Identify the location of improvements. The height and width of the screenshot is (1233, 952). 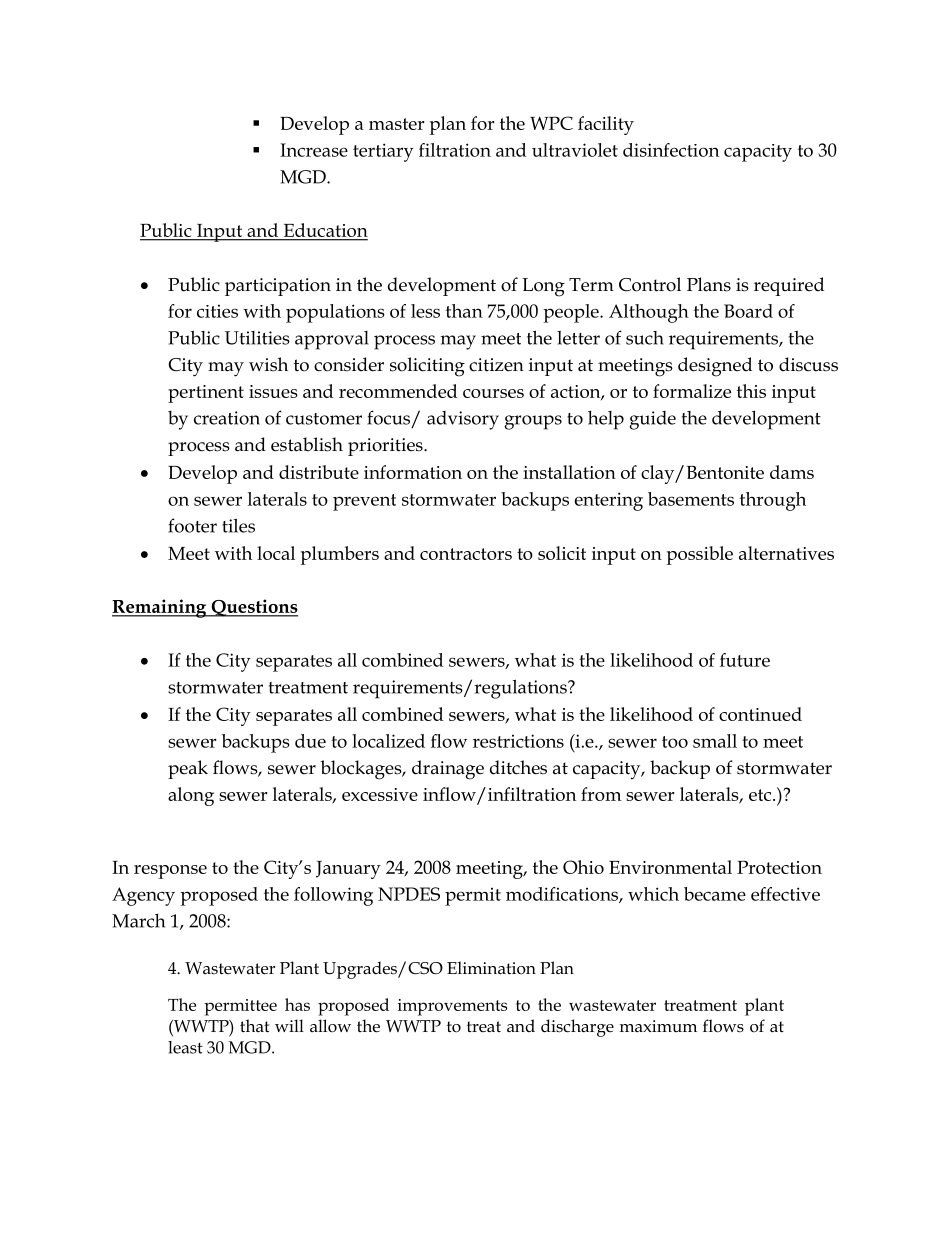
(452, 1007).
